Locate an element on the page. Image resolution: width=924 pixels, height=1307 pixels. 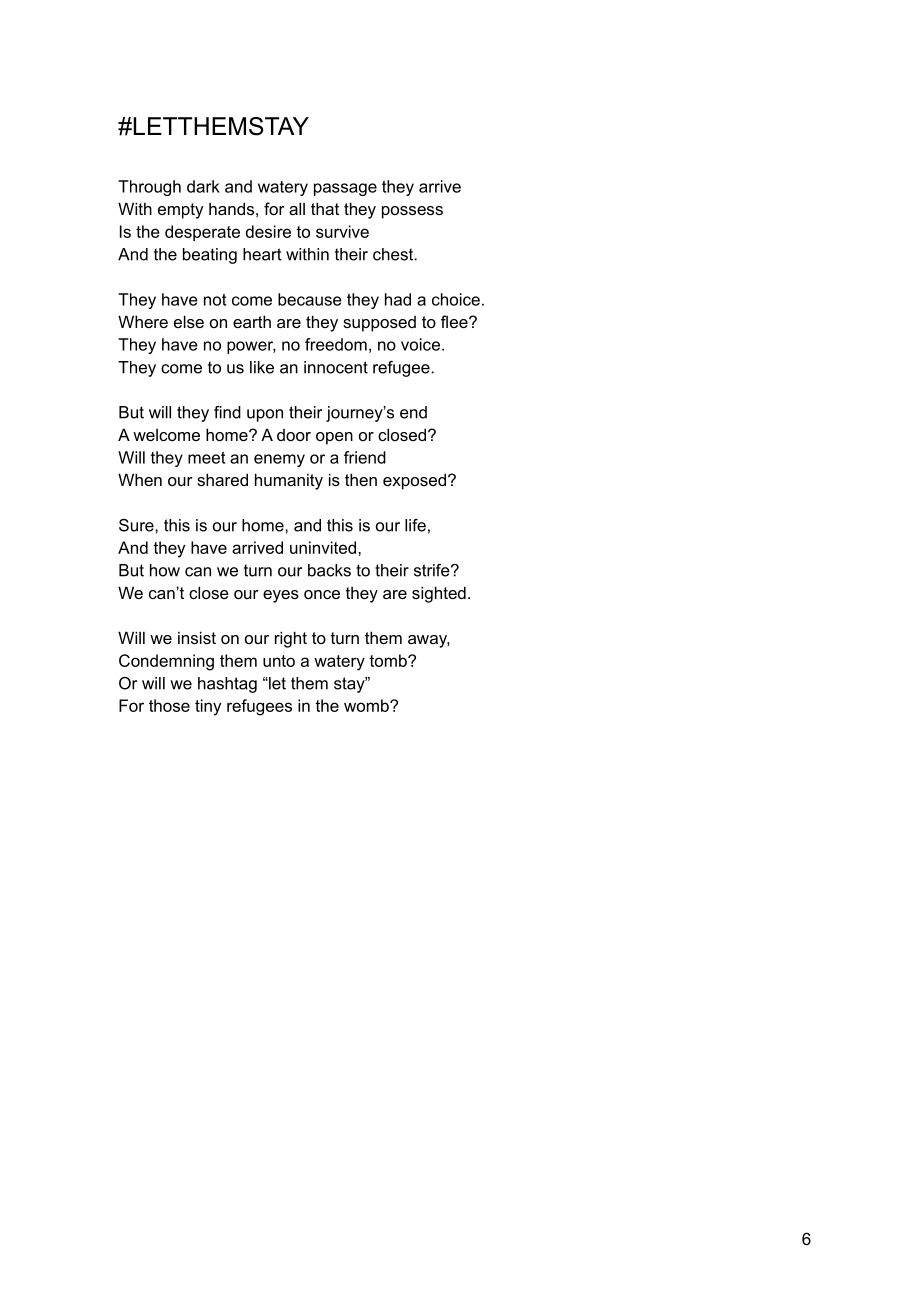
else is located at coordinates (189, 321).
